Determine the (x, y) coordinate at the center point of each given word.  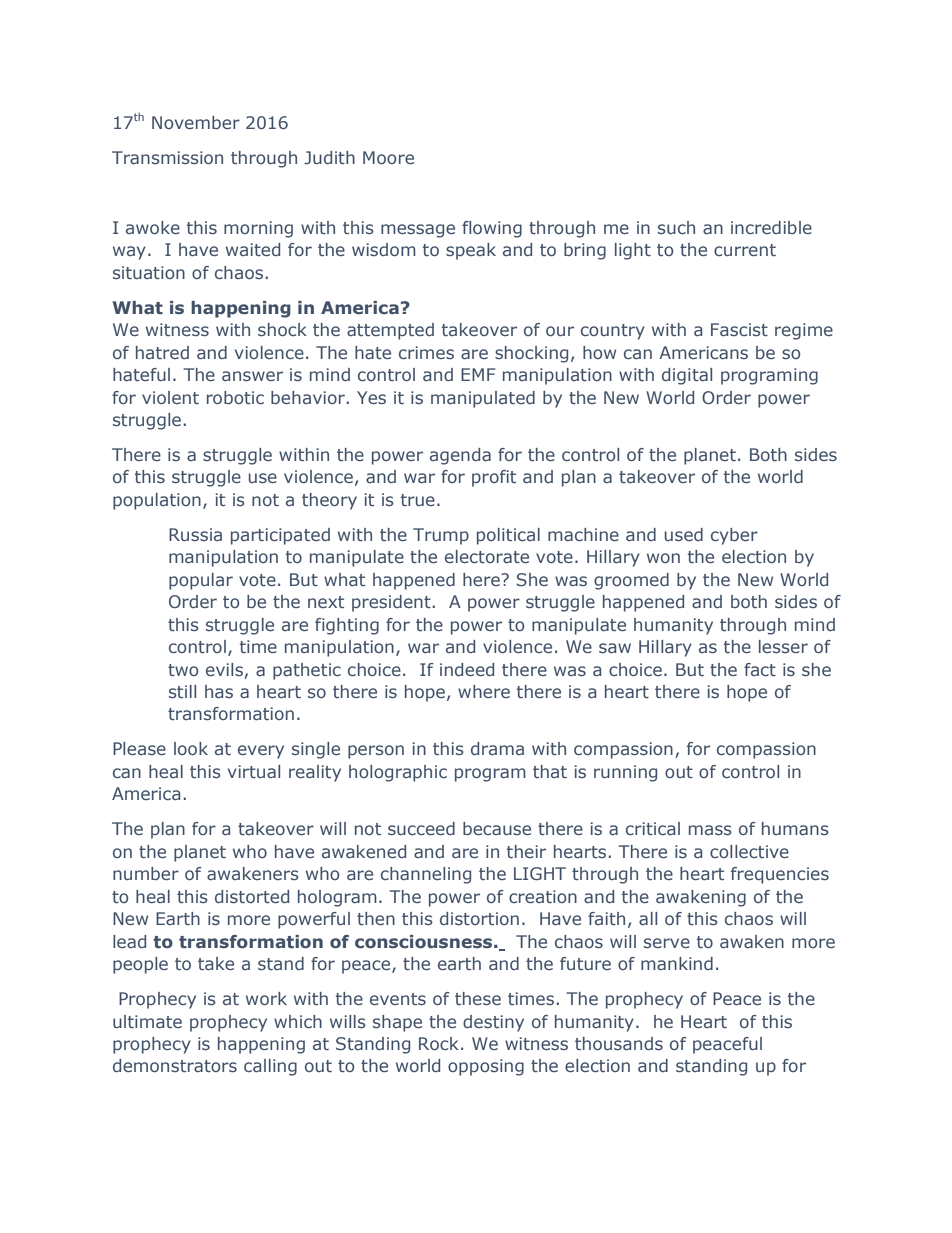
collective (749, 851)
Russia (195, 534)
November (196, 122)
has (219, 691)
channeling (426, 875)
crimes (426, 352)
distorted (252, 896)
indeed (467, 669)
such (676, 227)
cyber (734, 536)
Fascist (739, 329)
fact (760, 669)
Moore (388, 157)
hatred (162, 352)
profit (494, 478)
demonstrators (175, 1065)
